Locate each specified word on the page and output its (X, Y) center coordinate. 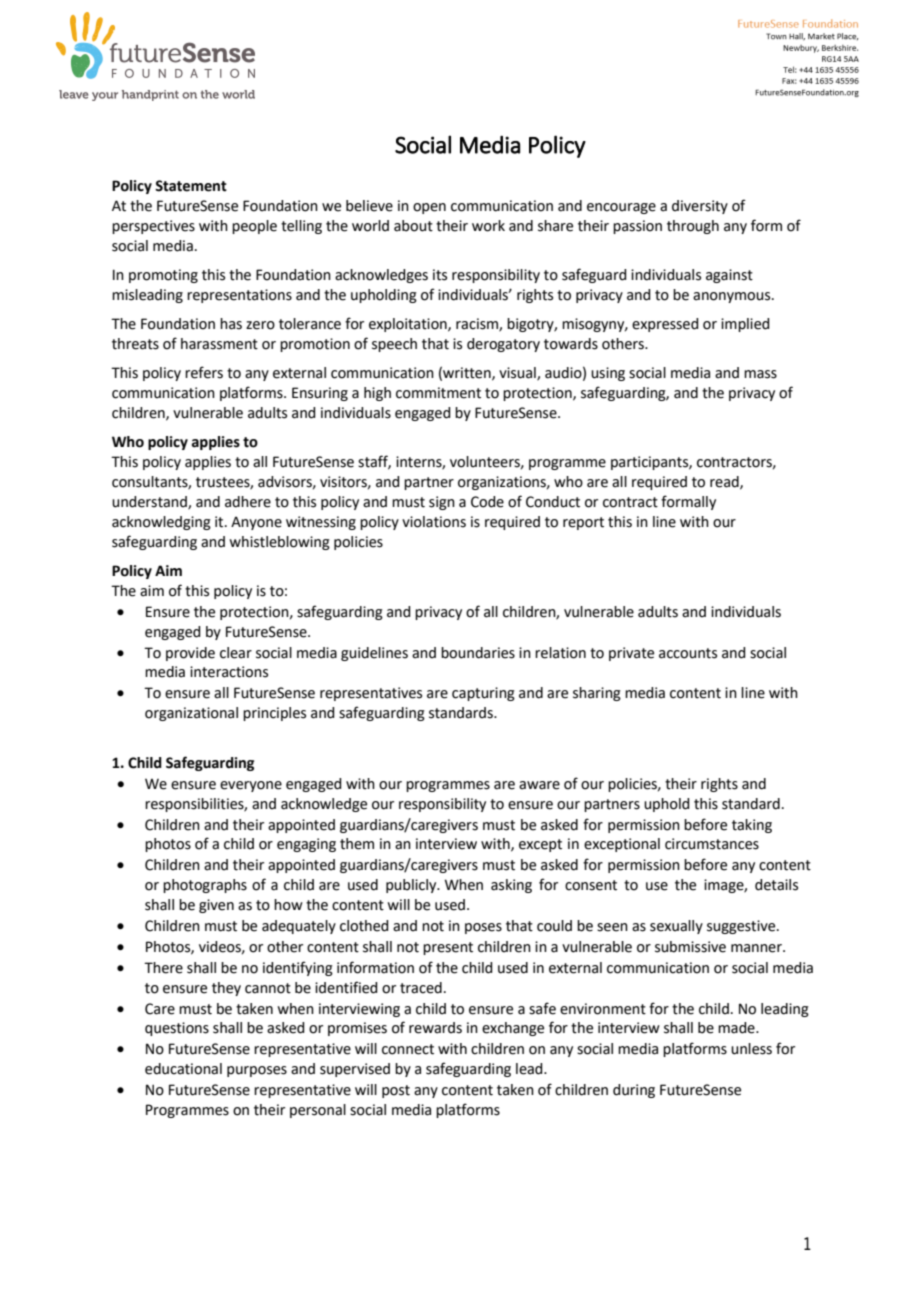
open (429, 208)
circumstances (712, 844)
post (396, 1091)
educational (183, 1069)
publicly (412, 886)
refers (204, 372)
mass (760, 374)
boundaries (478, 653)
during (634, 1091)
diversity (700, 207)
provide (190, 654)
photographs (205, 886)
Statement (191, 186)
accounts (688, 653)
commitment (438, 393)
